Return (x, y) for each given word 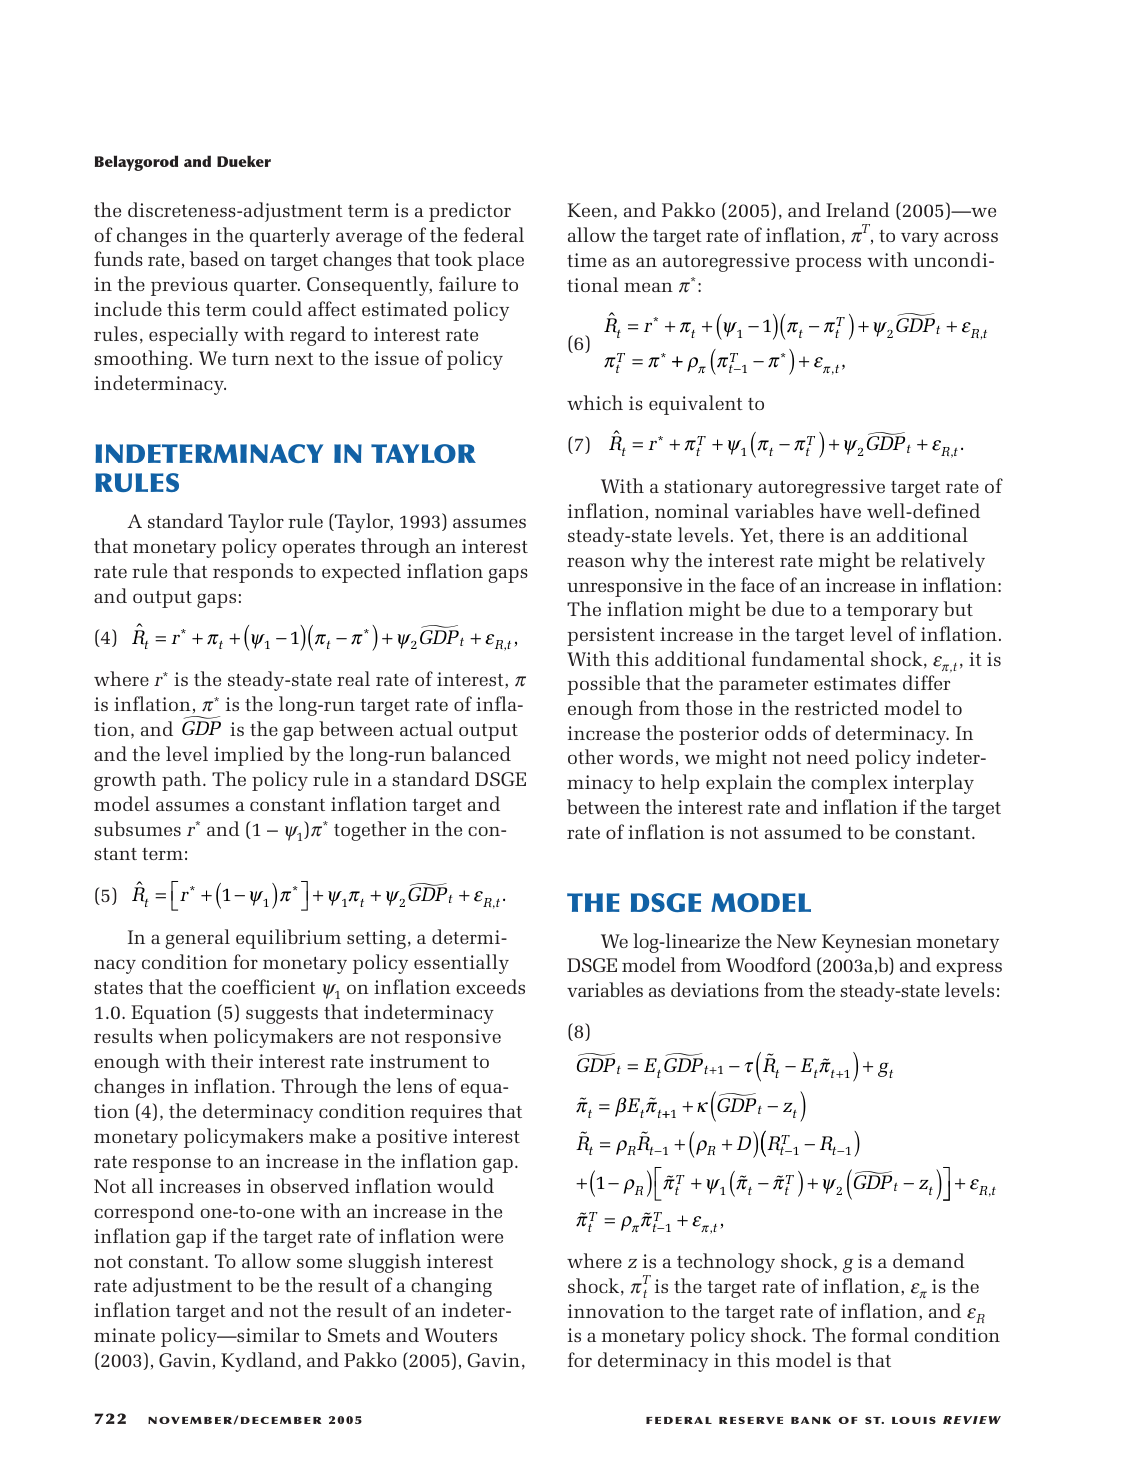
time (587, 260)
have (840, 510)
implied (249, 756)
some (319, 1263)
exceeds (490, 986)
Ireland (858, 209)
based (214, 258)
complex (849, 784)
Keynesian (867, 943)
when (183, 1035)
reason (596, 562)
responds (253, 573)
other (590, 756)
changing (451, 1287)
